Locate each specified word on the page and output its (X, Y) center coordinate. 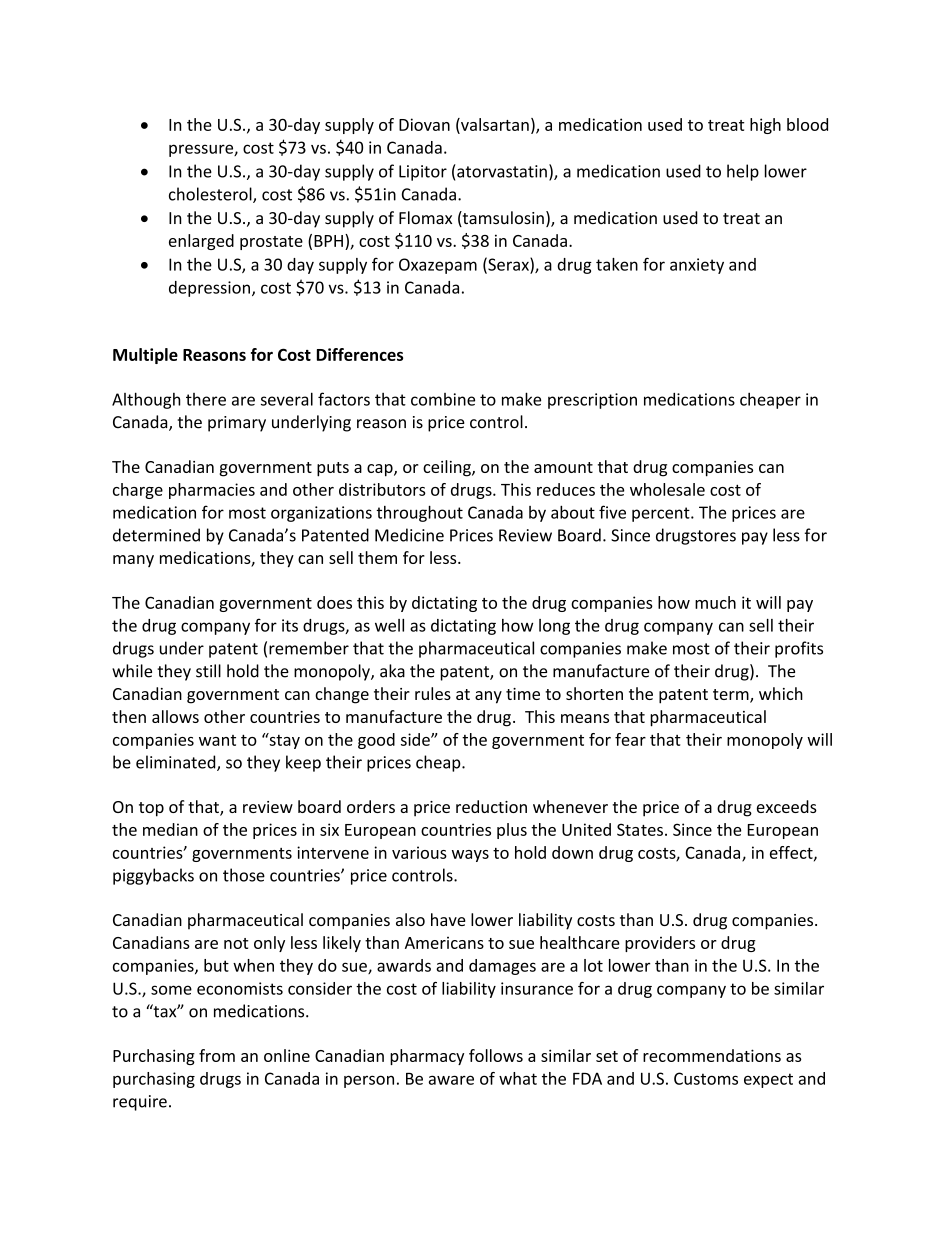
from (217, 1055)
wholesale (667, 489)
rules (433, 693)
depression (209, 289)
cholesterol (211, 195)
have (448, 919)
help (743, 172)
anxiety (697, 266)
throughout (419, 513)
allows (175, 716)
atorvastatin (501, 171)
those (244, 875)
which (781, 693)
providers (660, 944)
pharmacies (212, 491)
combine (443, 399)
